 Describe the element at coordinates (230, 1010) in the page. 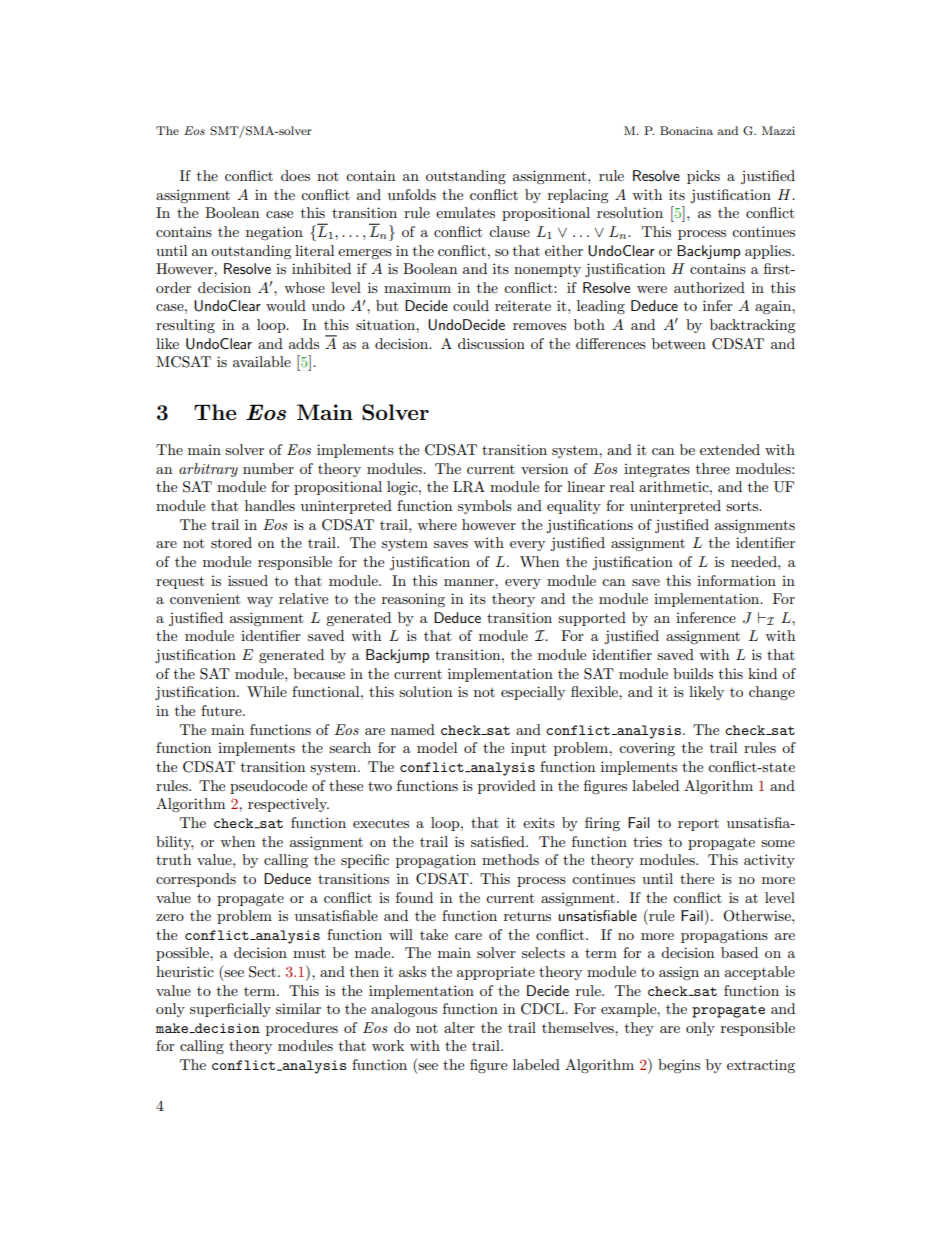

I see `superficially` at that location.
